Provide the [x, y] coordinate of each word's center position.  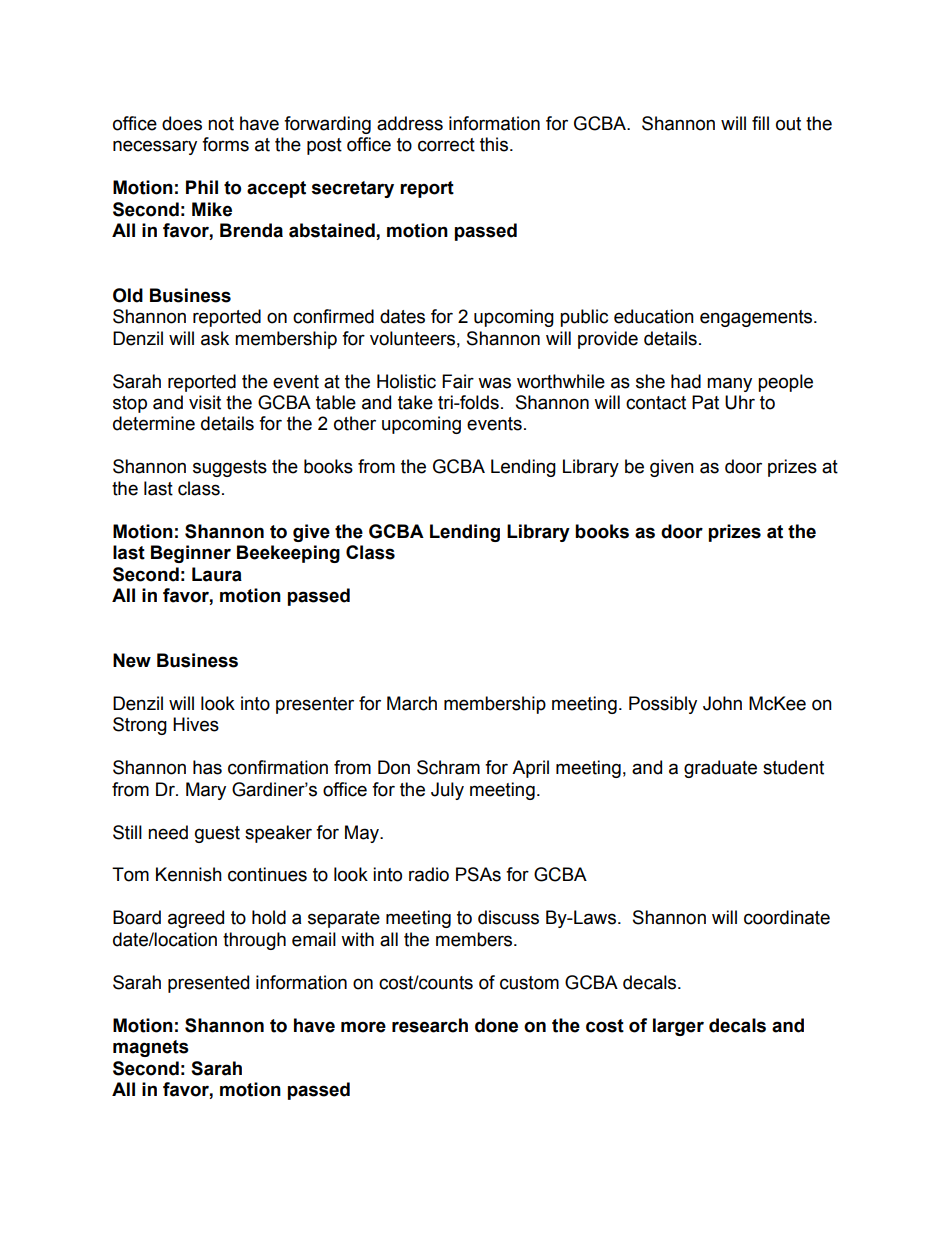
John [722, 703]
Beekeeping [288, 554]
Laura [217, 574]
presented [208, 984]
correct [446, 145]
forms [225, 144]
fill [760, 123]
